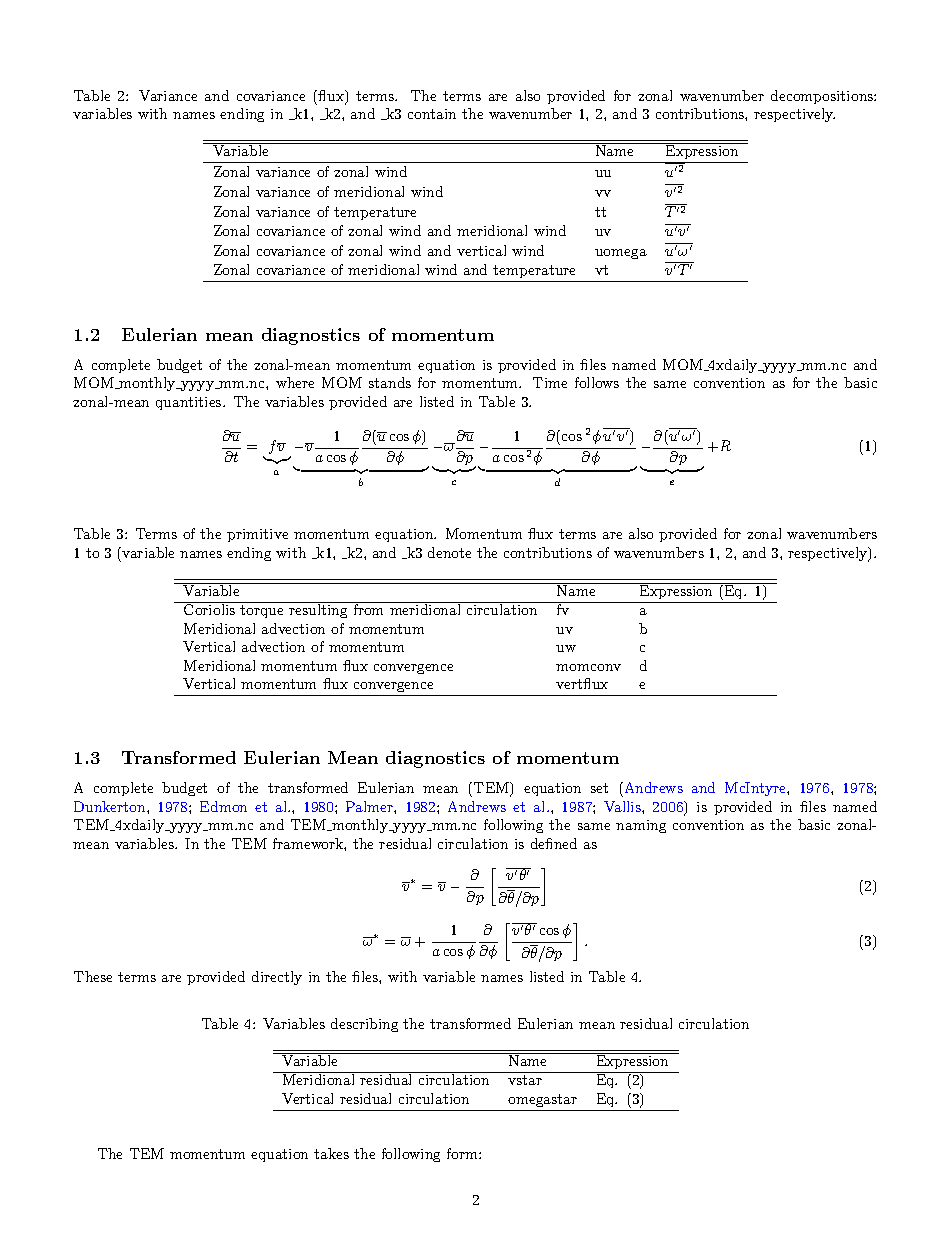 This screenshot has height=1233, width=952. What do you see at coordinates (432, 114) in the screenshot?
I see `contain` at bounding box center [432, 114].
